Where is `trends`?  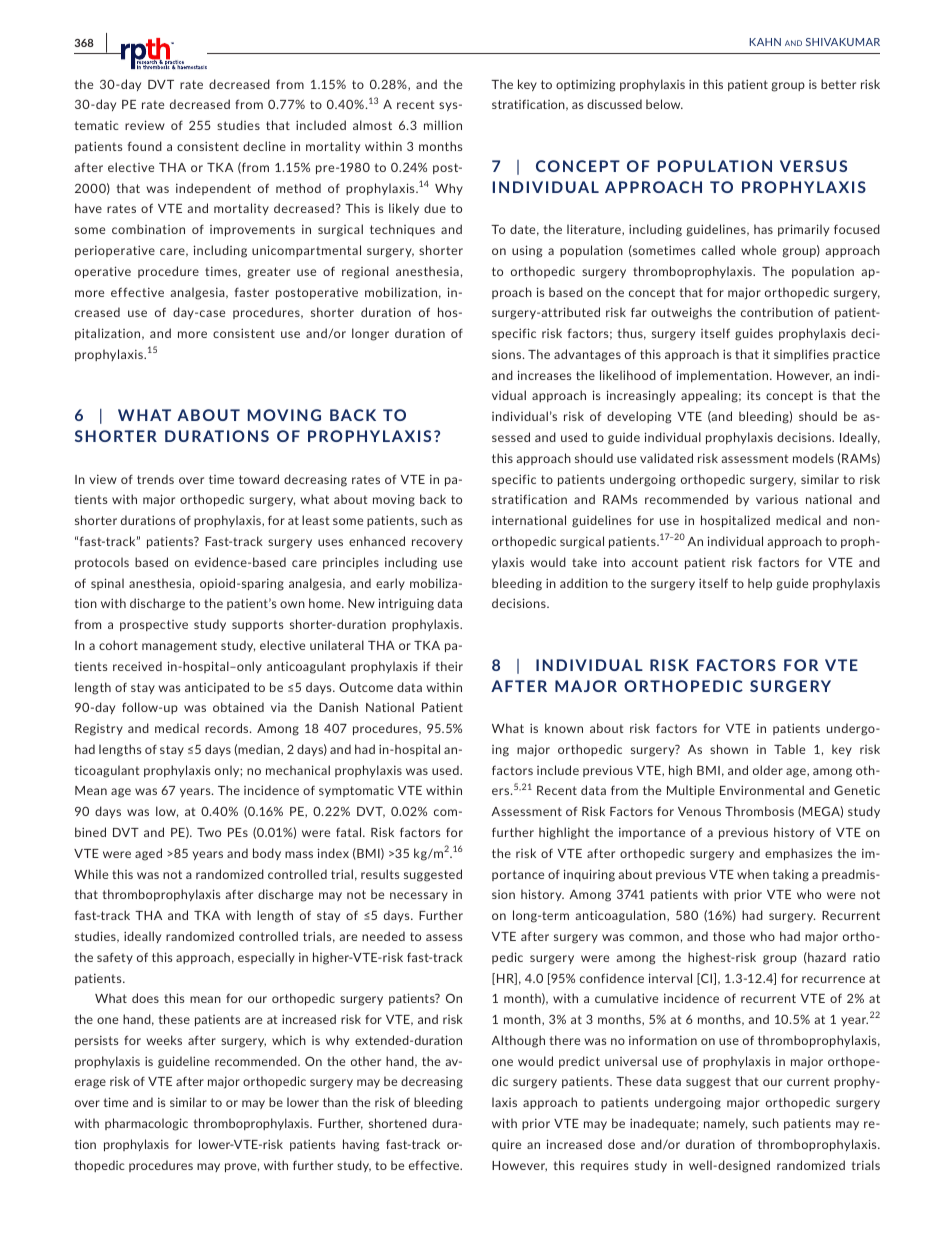
trends is located at coordinates (155, 479).
